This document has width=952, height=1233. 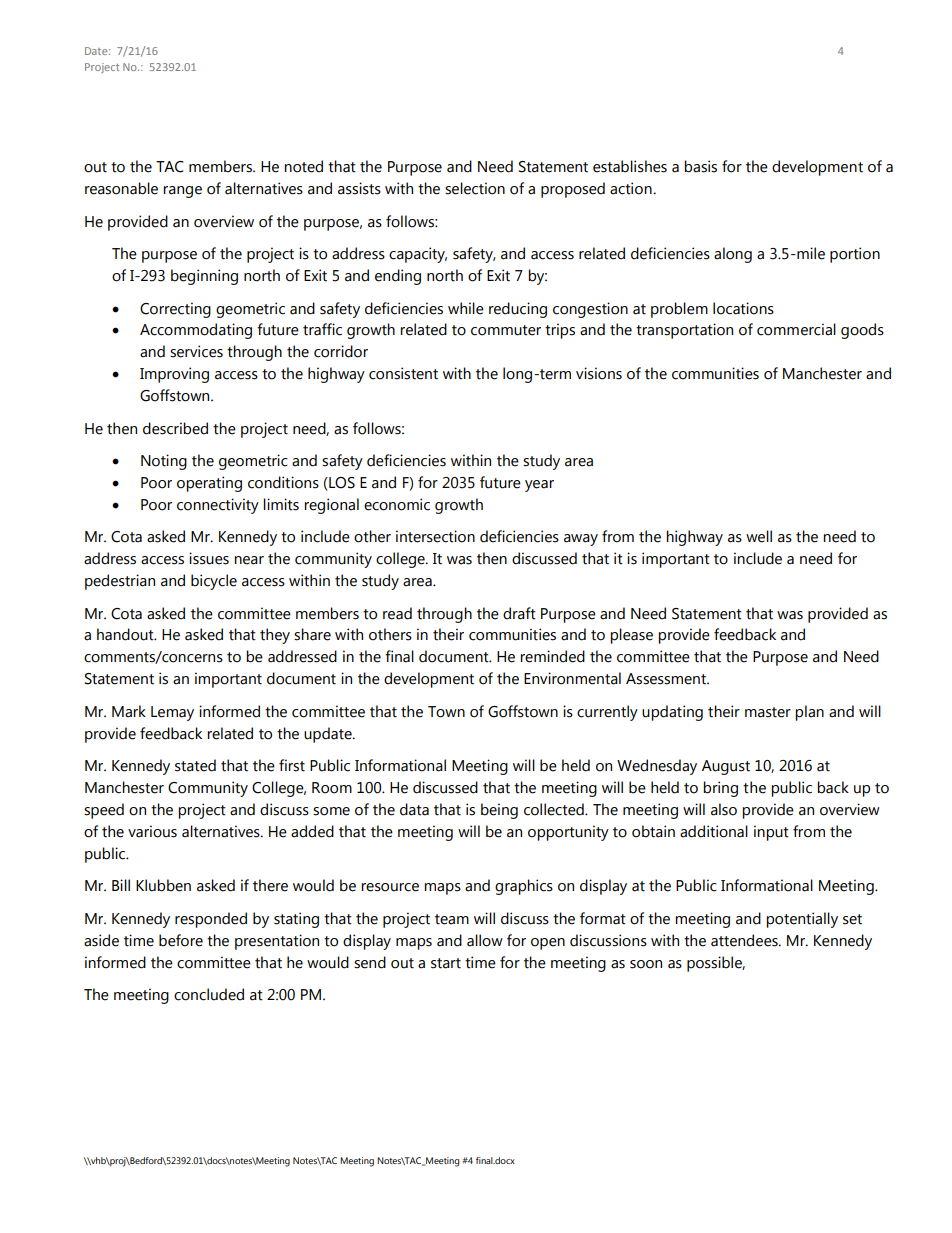 What do you see at coordinates (475, 188) in the document?
I see `selection` at bounding box center [475, 188].
